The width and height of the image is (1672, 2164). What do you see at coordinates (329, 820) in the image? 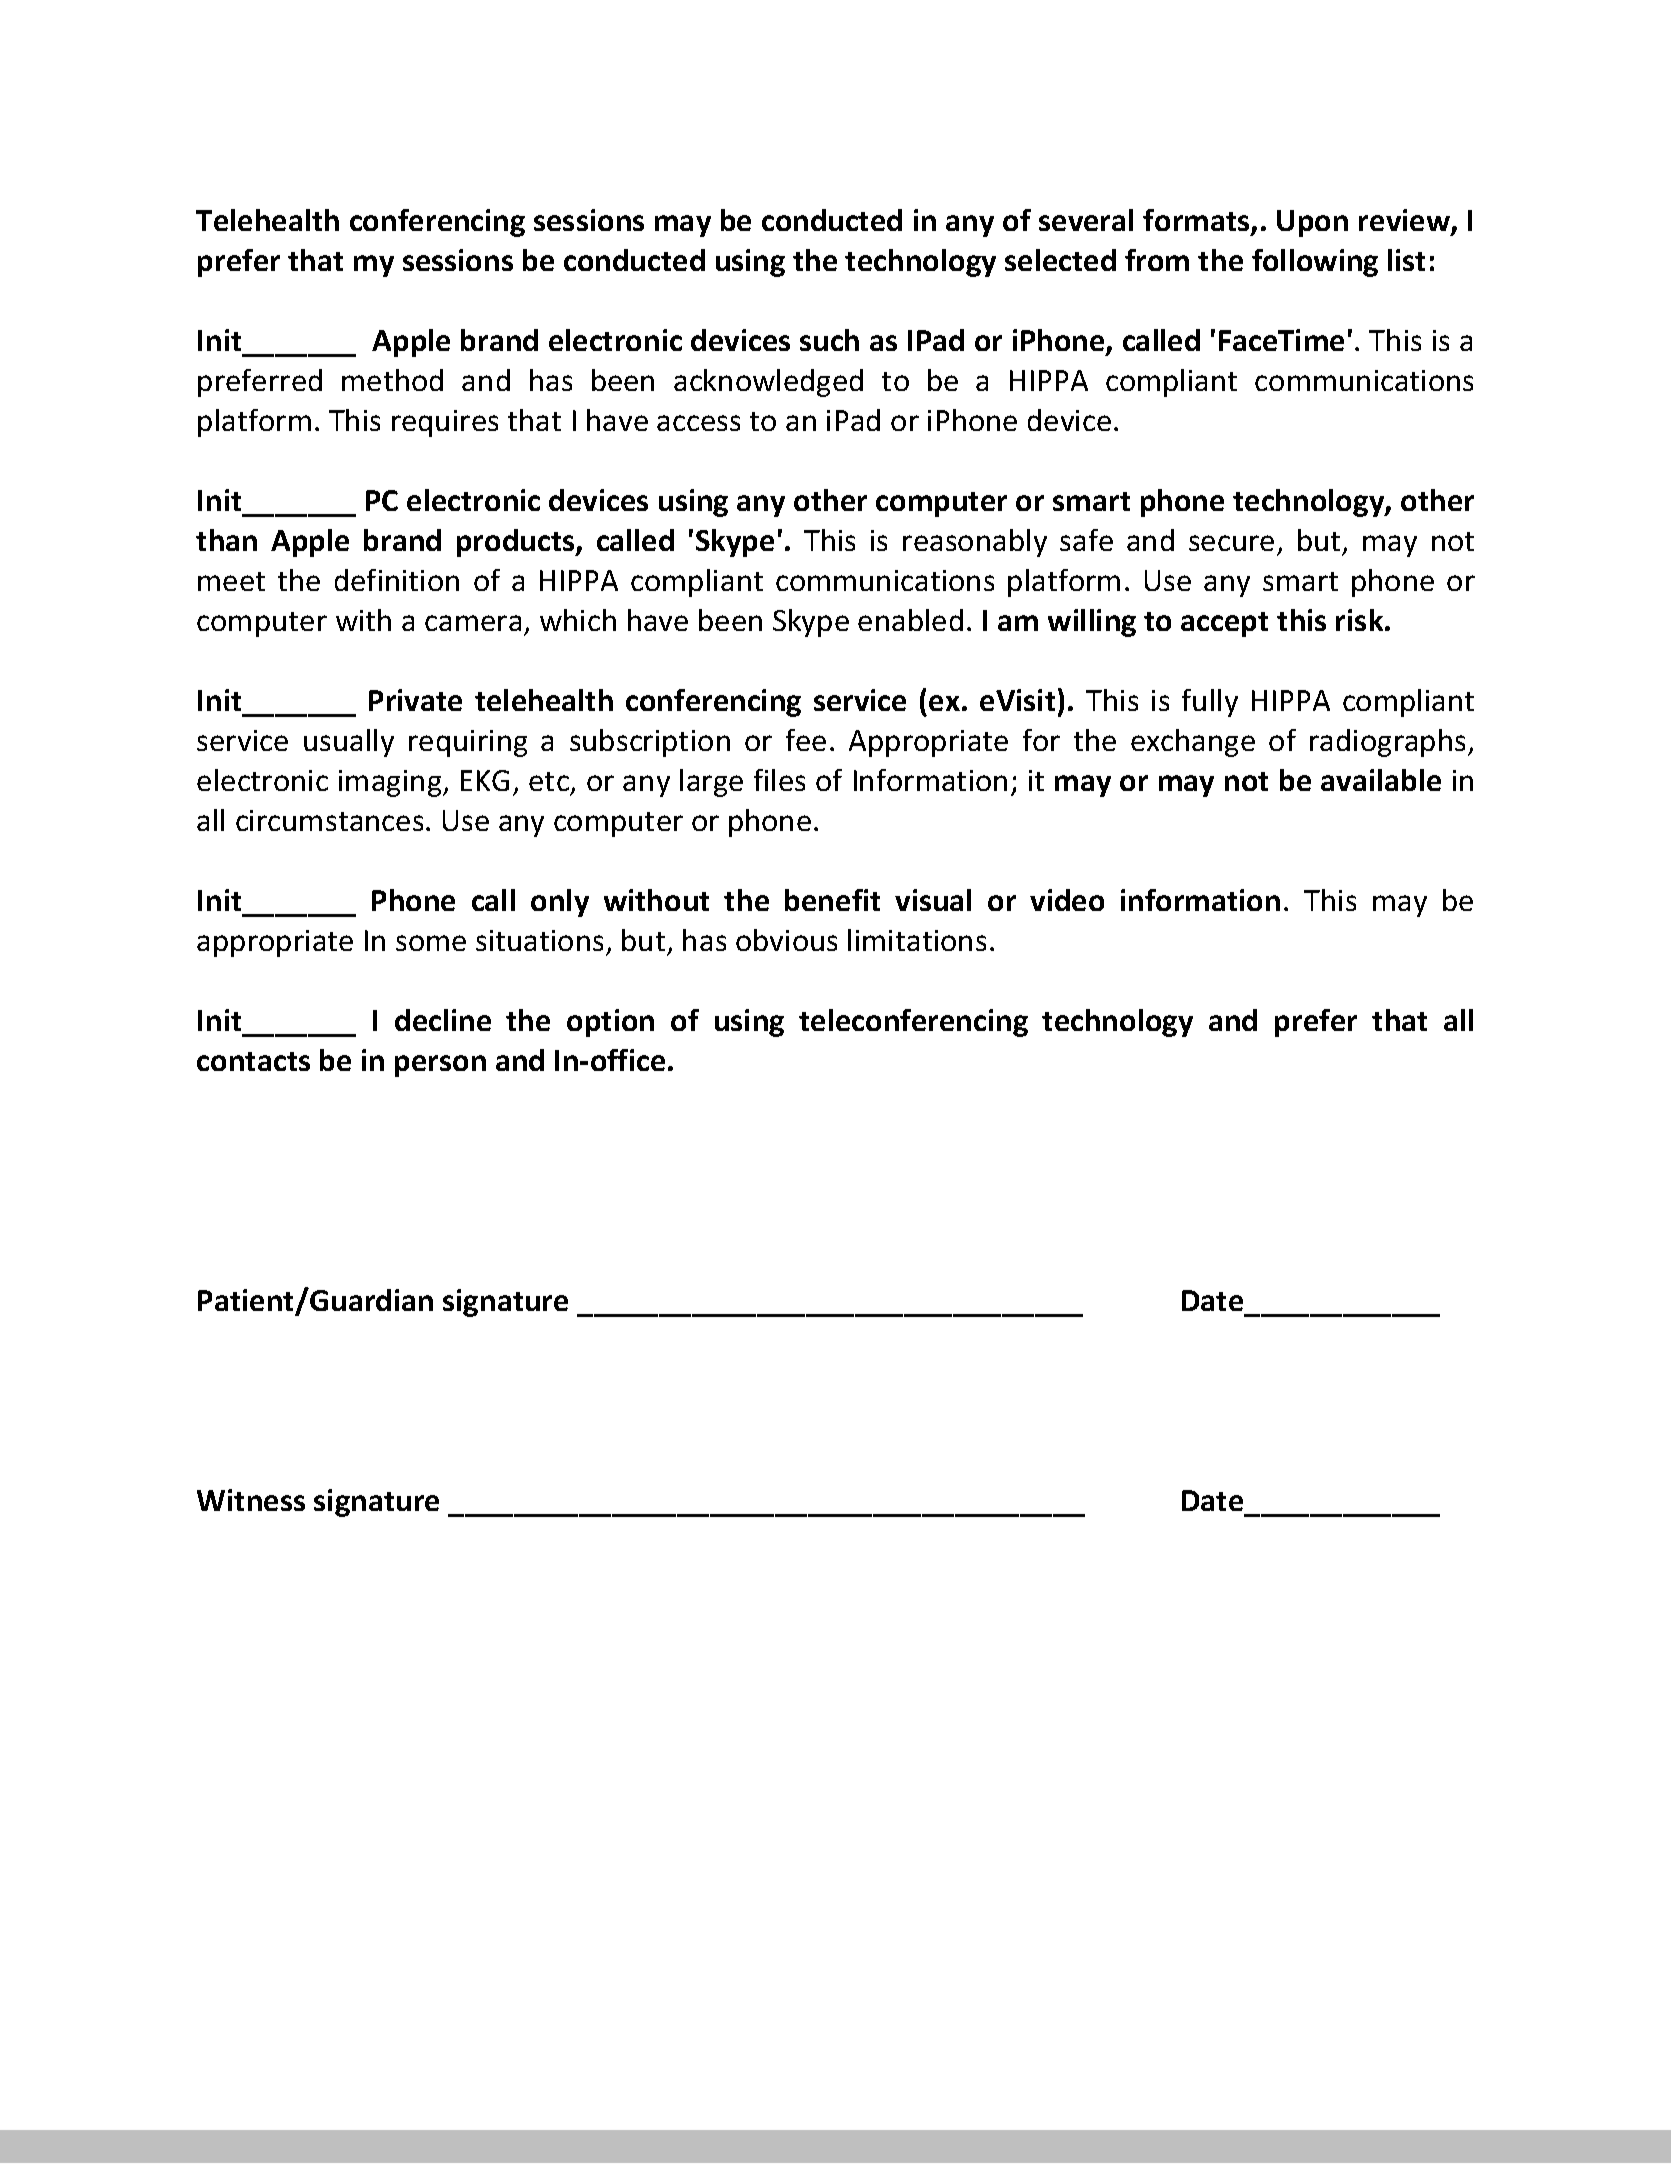
I see `circumstances` at bounding box center [329, 820].
